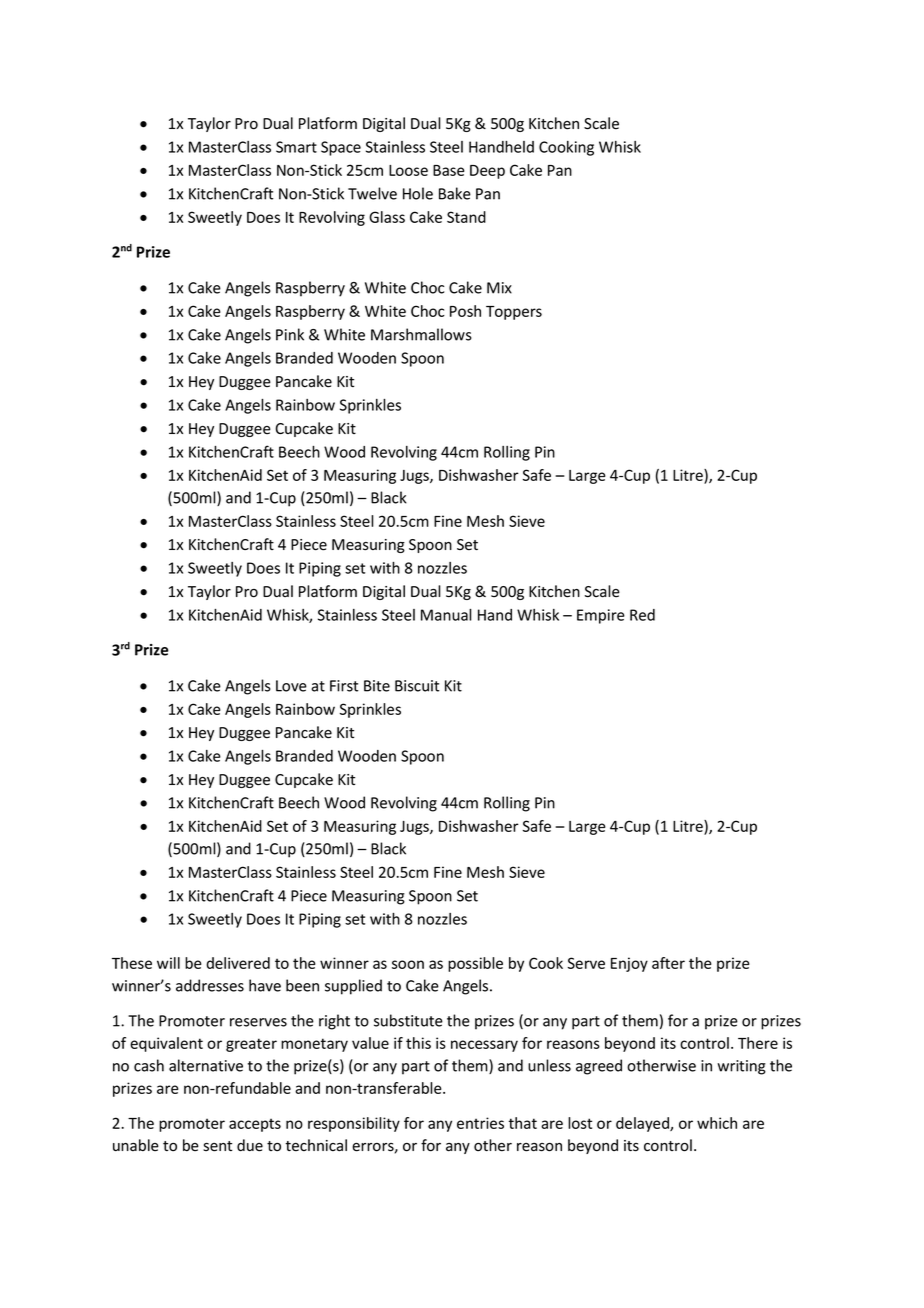 This image has height=1308, width=924. What do you see at coordinates (465, 311) in the image?
I see `Posh` at bounding box center [465, 311].
